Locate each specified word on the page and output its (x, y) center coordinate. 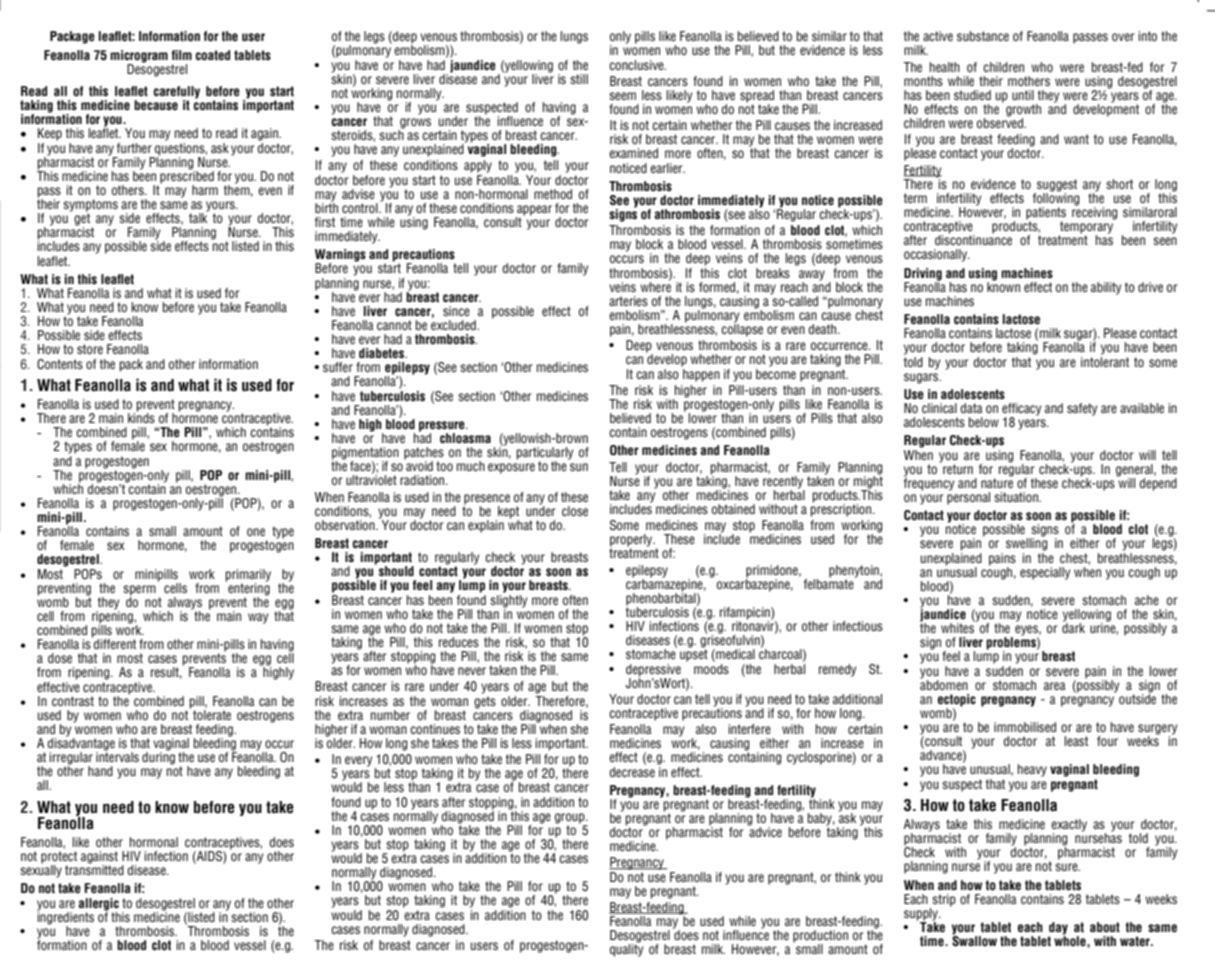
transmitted (94, 869)
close (575, 511)
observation (346, 523)
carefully (177, 93)
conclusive (637, 65)
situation (1017, 497)
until (1023, 95)
